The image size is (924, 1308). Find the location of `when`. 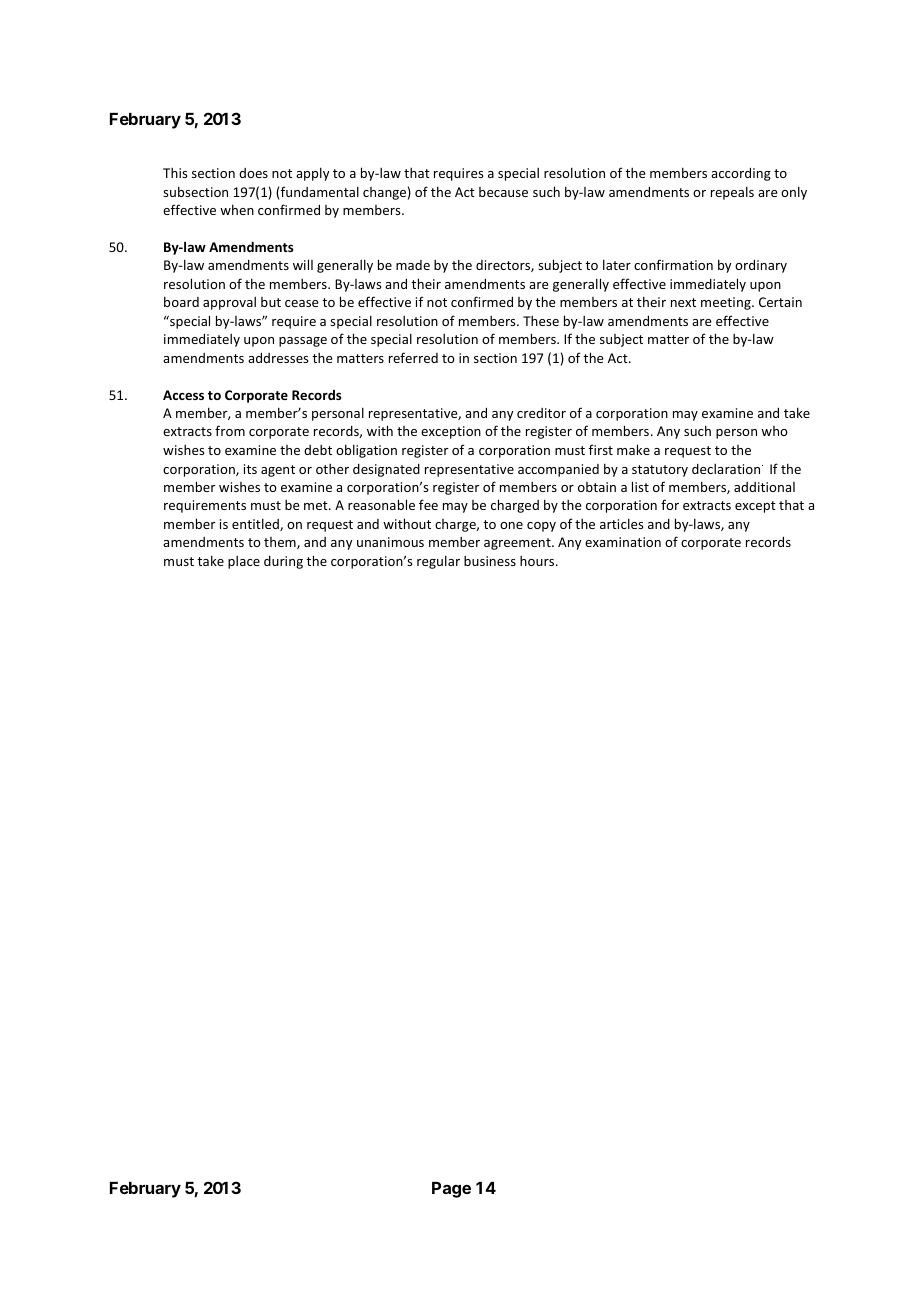

when is located at coordinates (237, 209).
